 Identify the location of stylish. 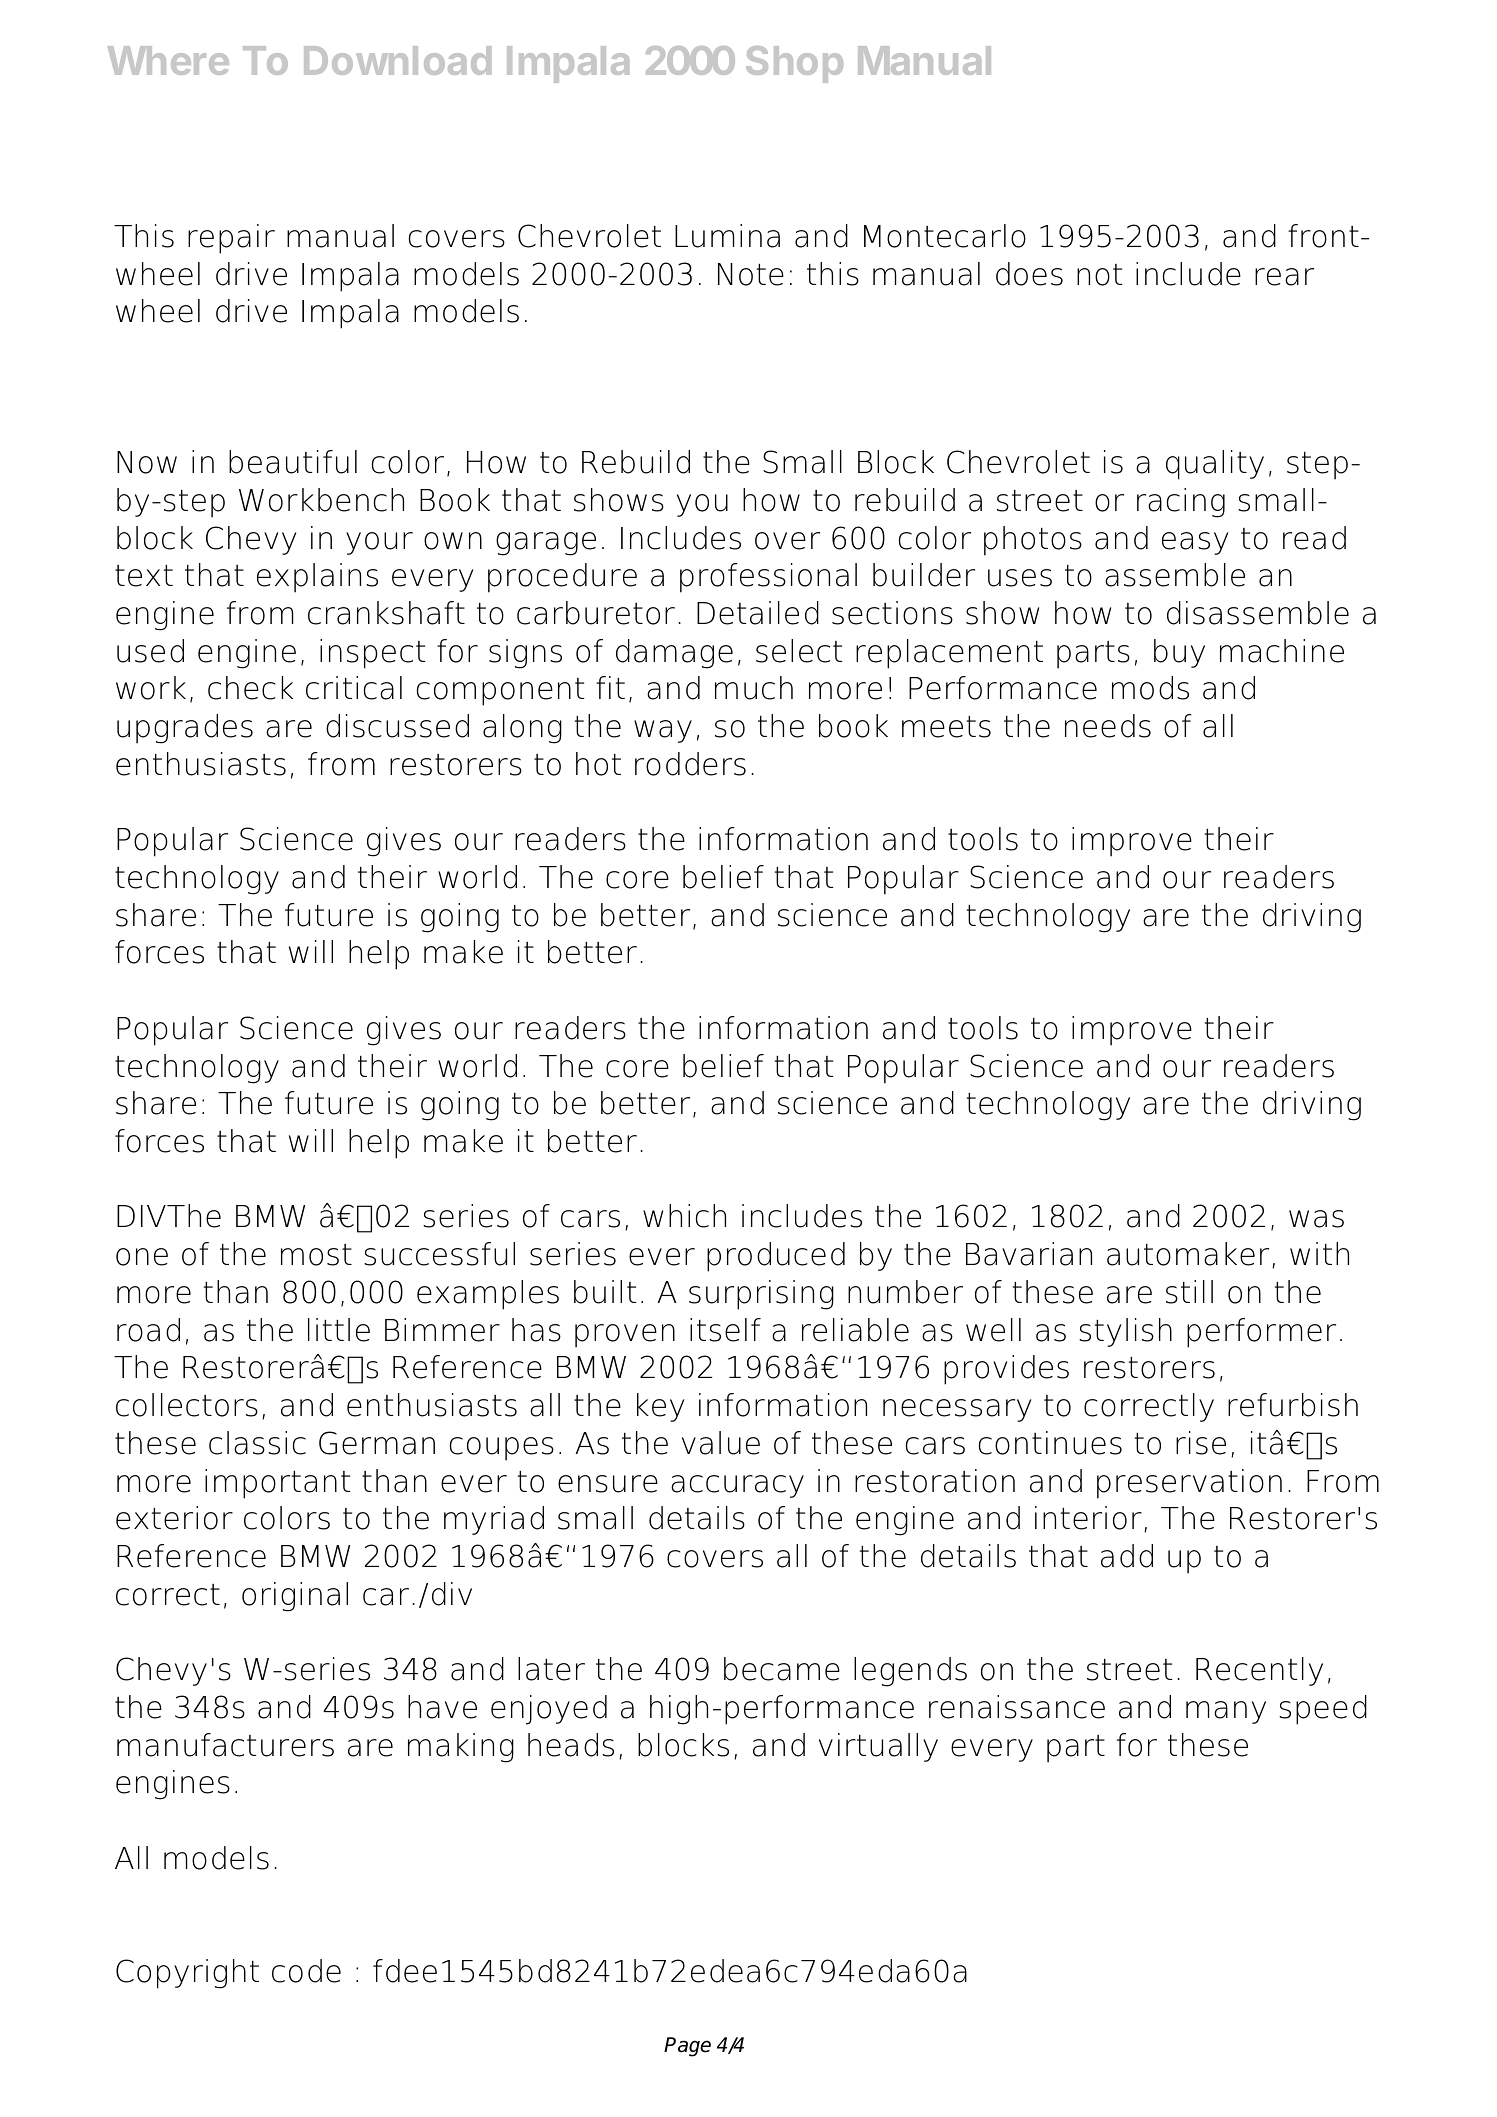
(1125, 1332).
